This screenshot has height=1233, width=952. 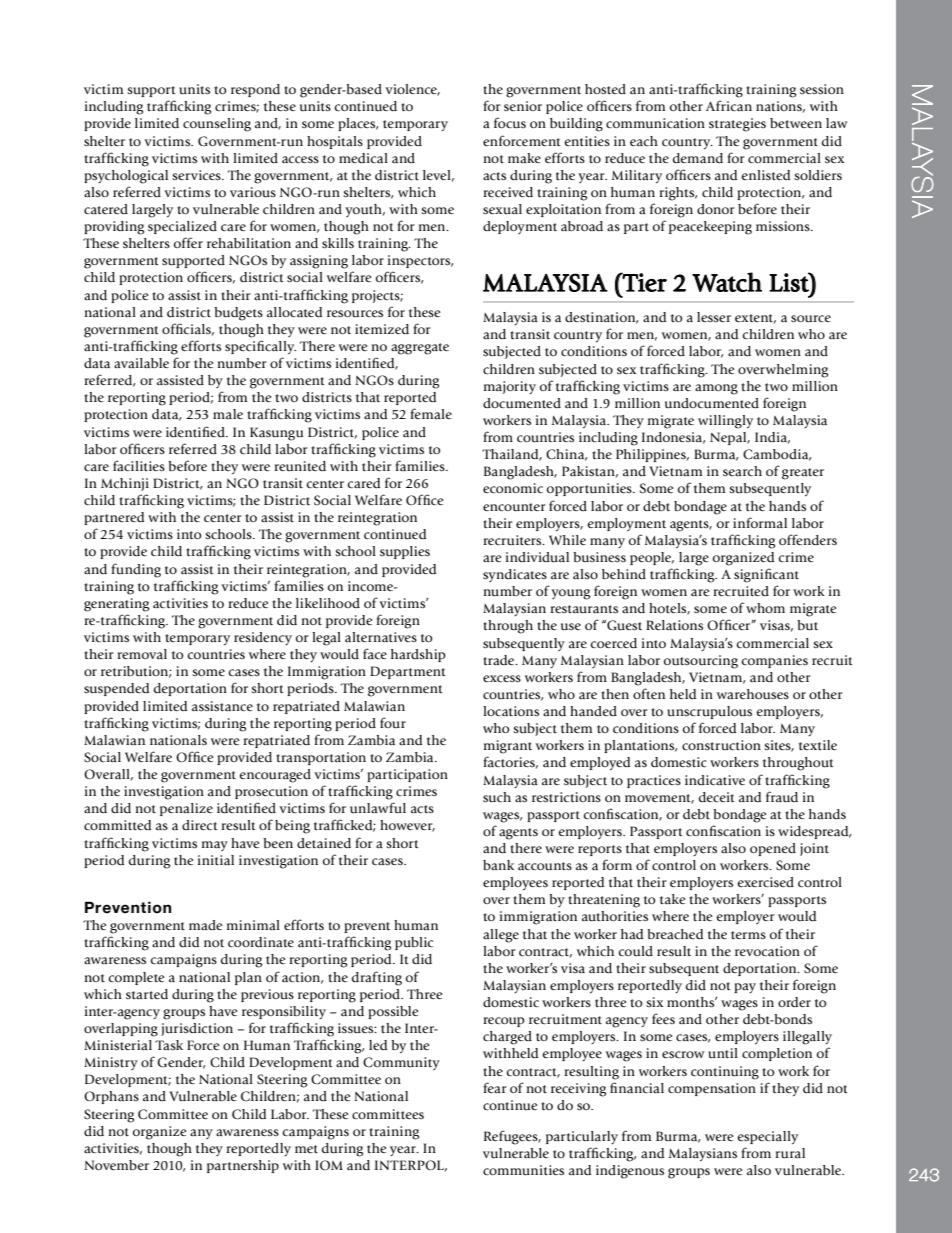 I want to click on communities, so click(x=523, y=1170).
